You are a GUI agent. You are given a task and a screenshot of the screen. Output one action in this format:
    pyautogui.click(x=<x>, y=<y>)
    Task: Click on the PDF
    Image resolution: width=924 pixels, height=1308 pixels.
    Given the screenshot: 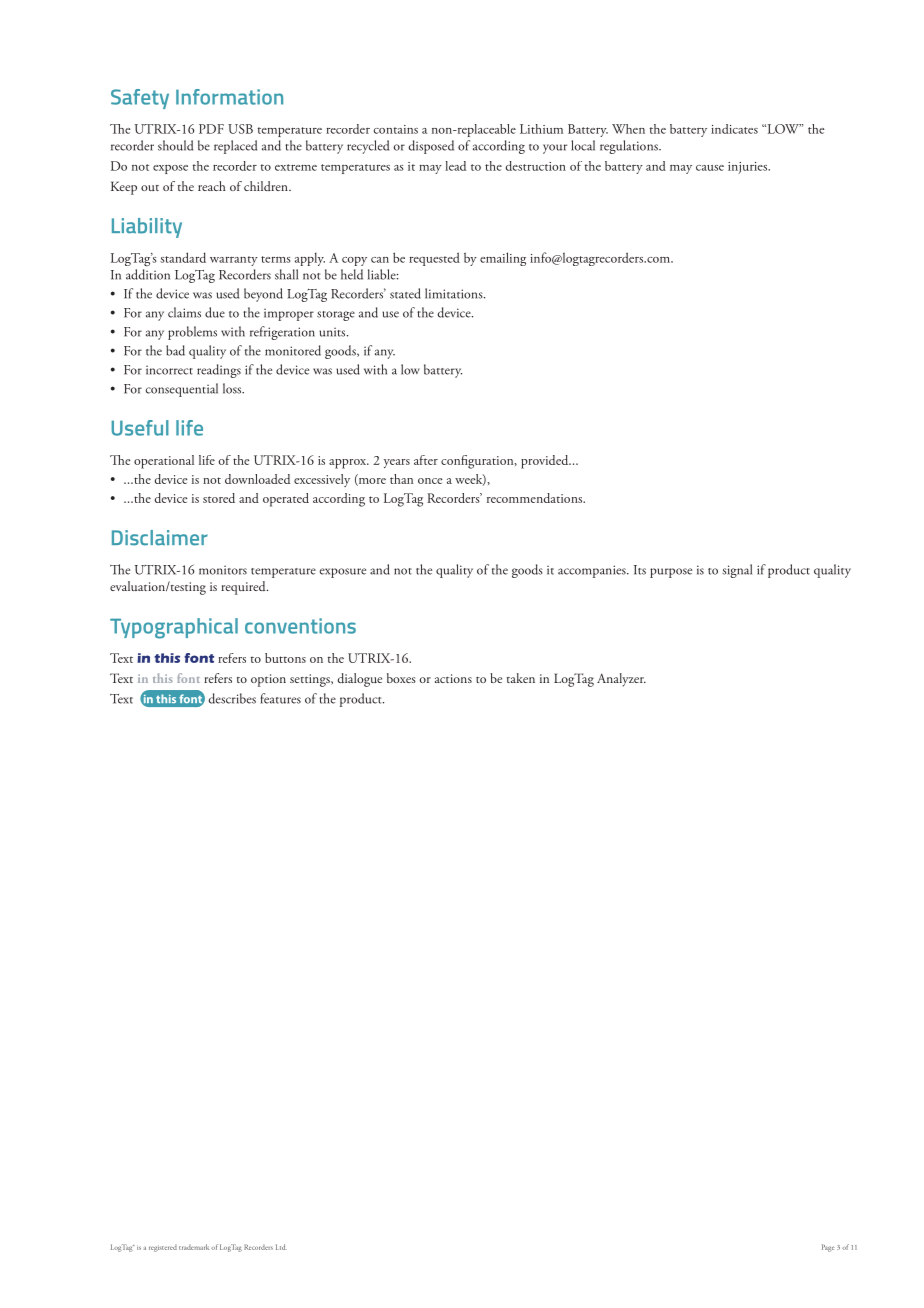 What is the action you would take?
    pyautogui.click(x=211, y=129)
